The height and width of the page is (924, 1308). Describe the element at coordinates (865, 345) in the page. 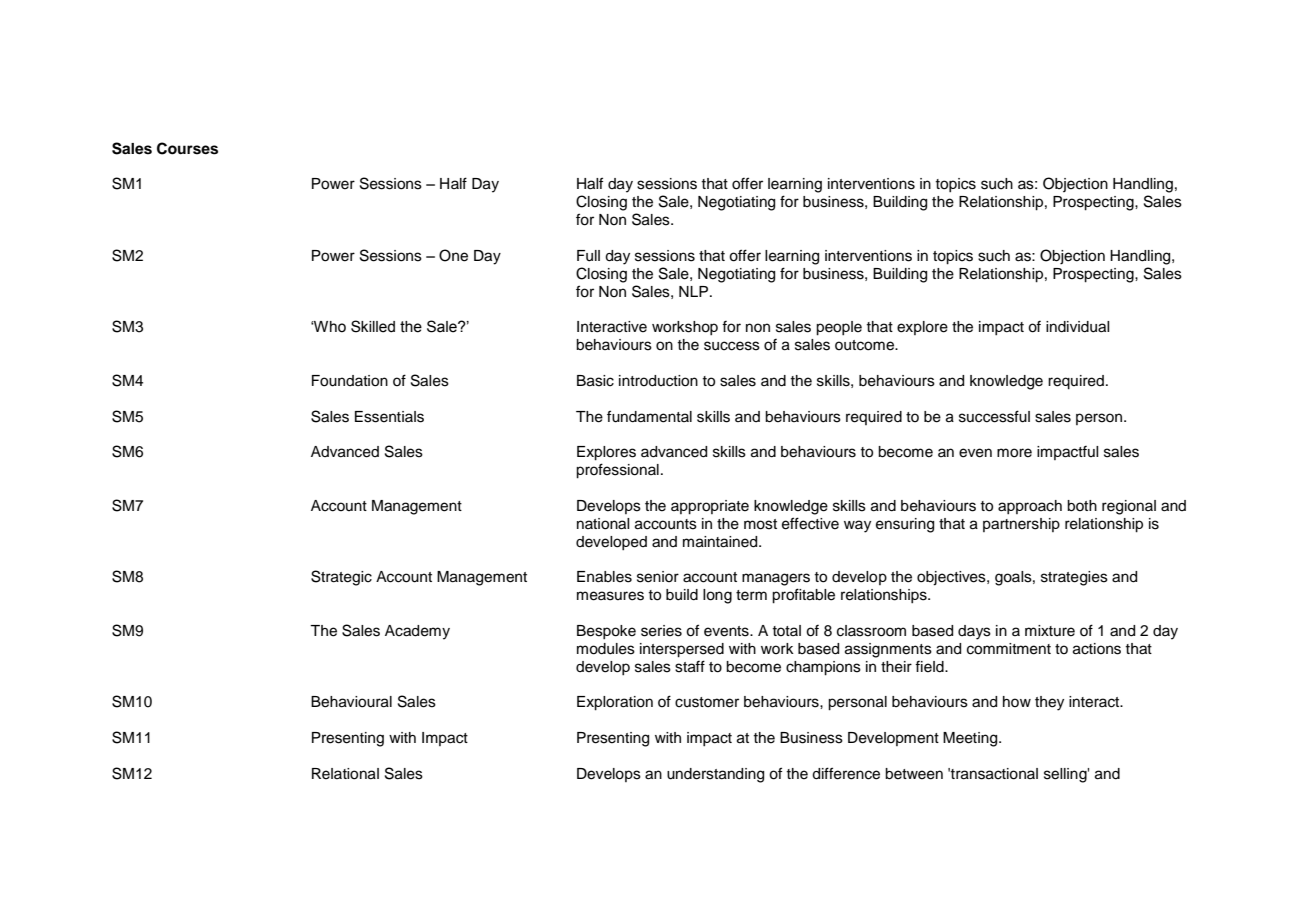

I see `outcome` at that location.
